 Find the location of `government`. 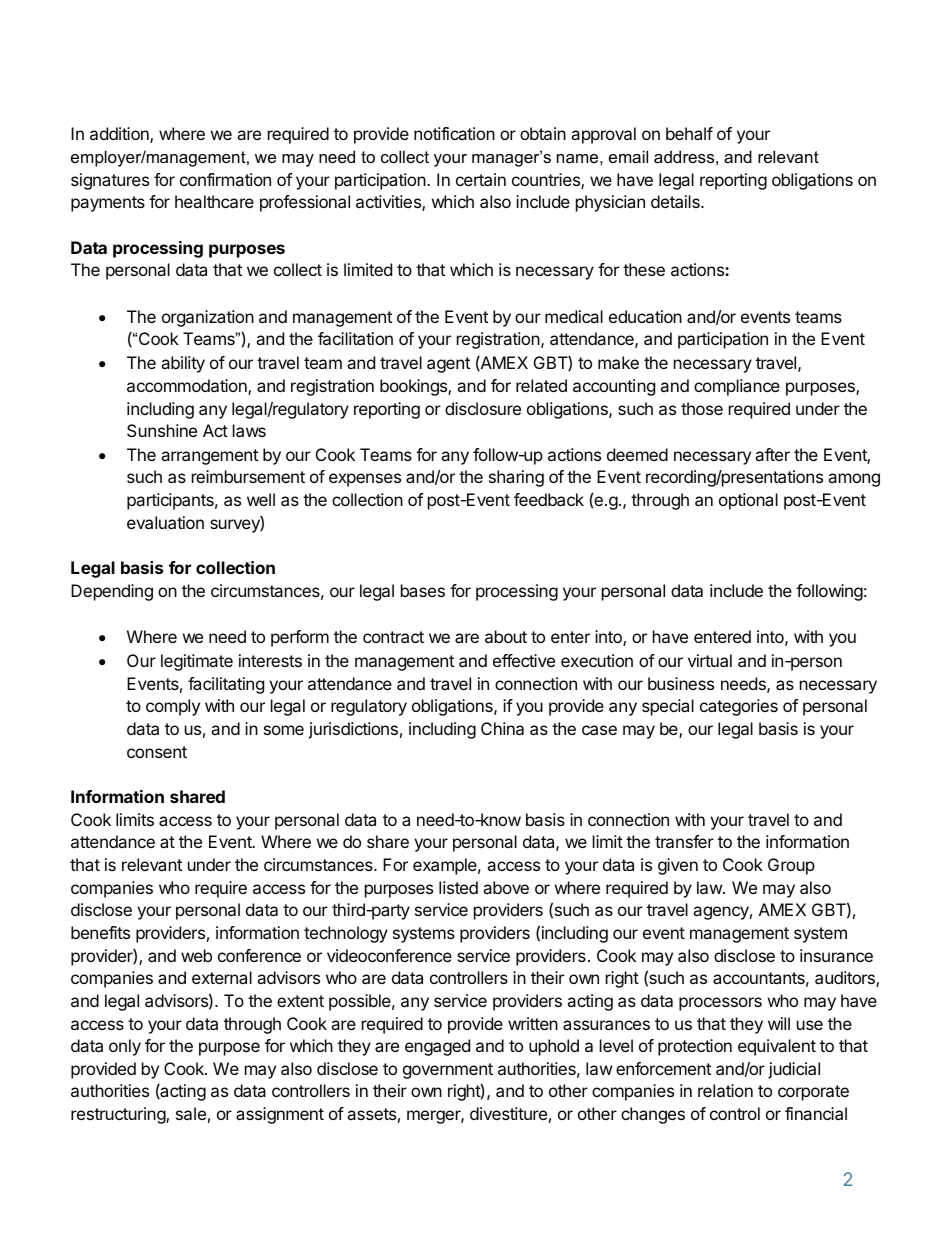

government is located at coordinates (448, 1071).
